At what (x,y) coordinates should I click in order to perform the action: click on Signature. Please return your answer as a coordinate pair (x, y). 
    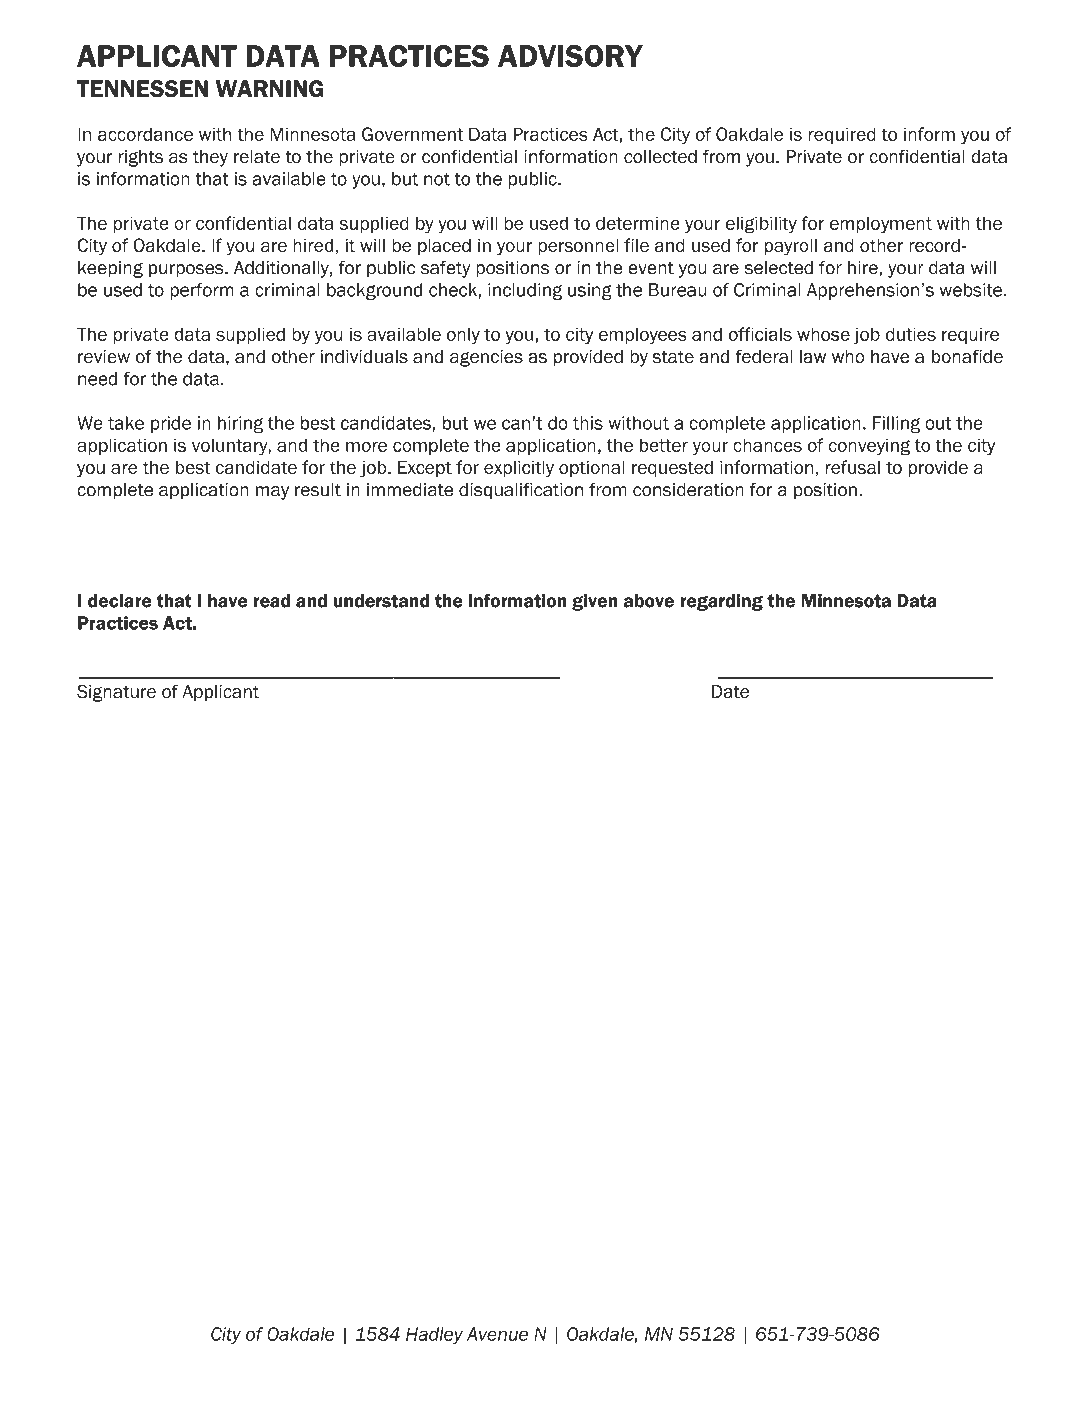
    Looking at the image, I should click on (116, 693).
